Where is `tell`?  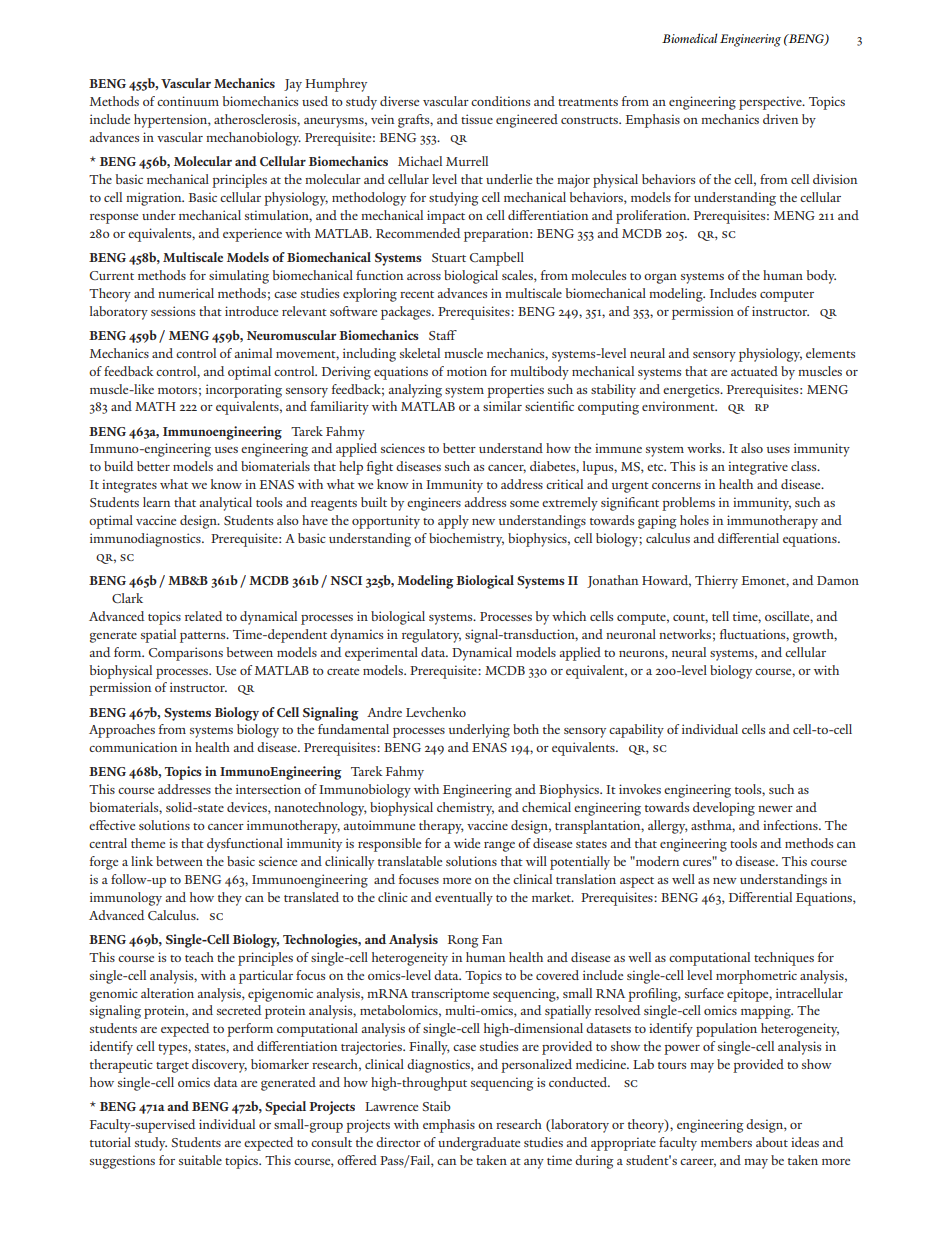 tell is located at coordinates (720, 616).
